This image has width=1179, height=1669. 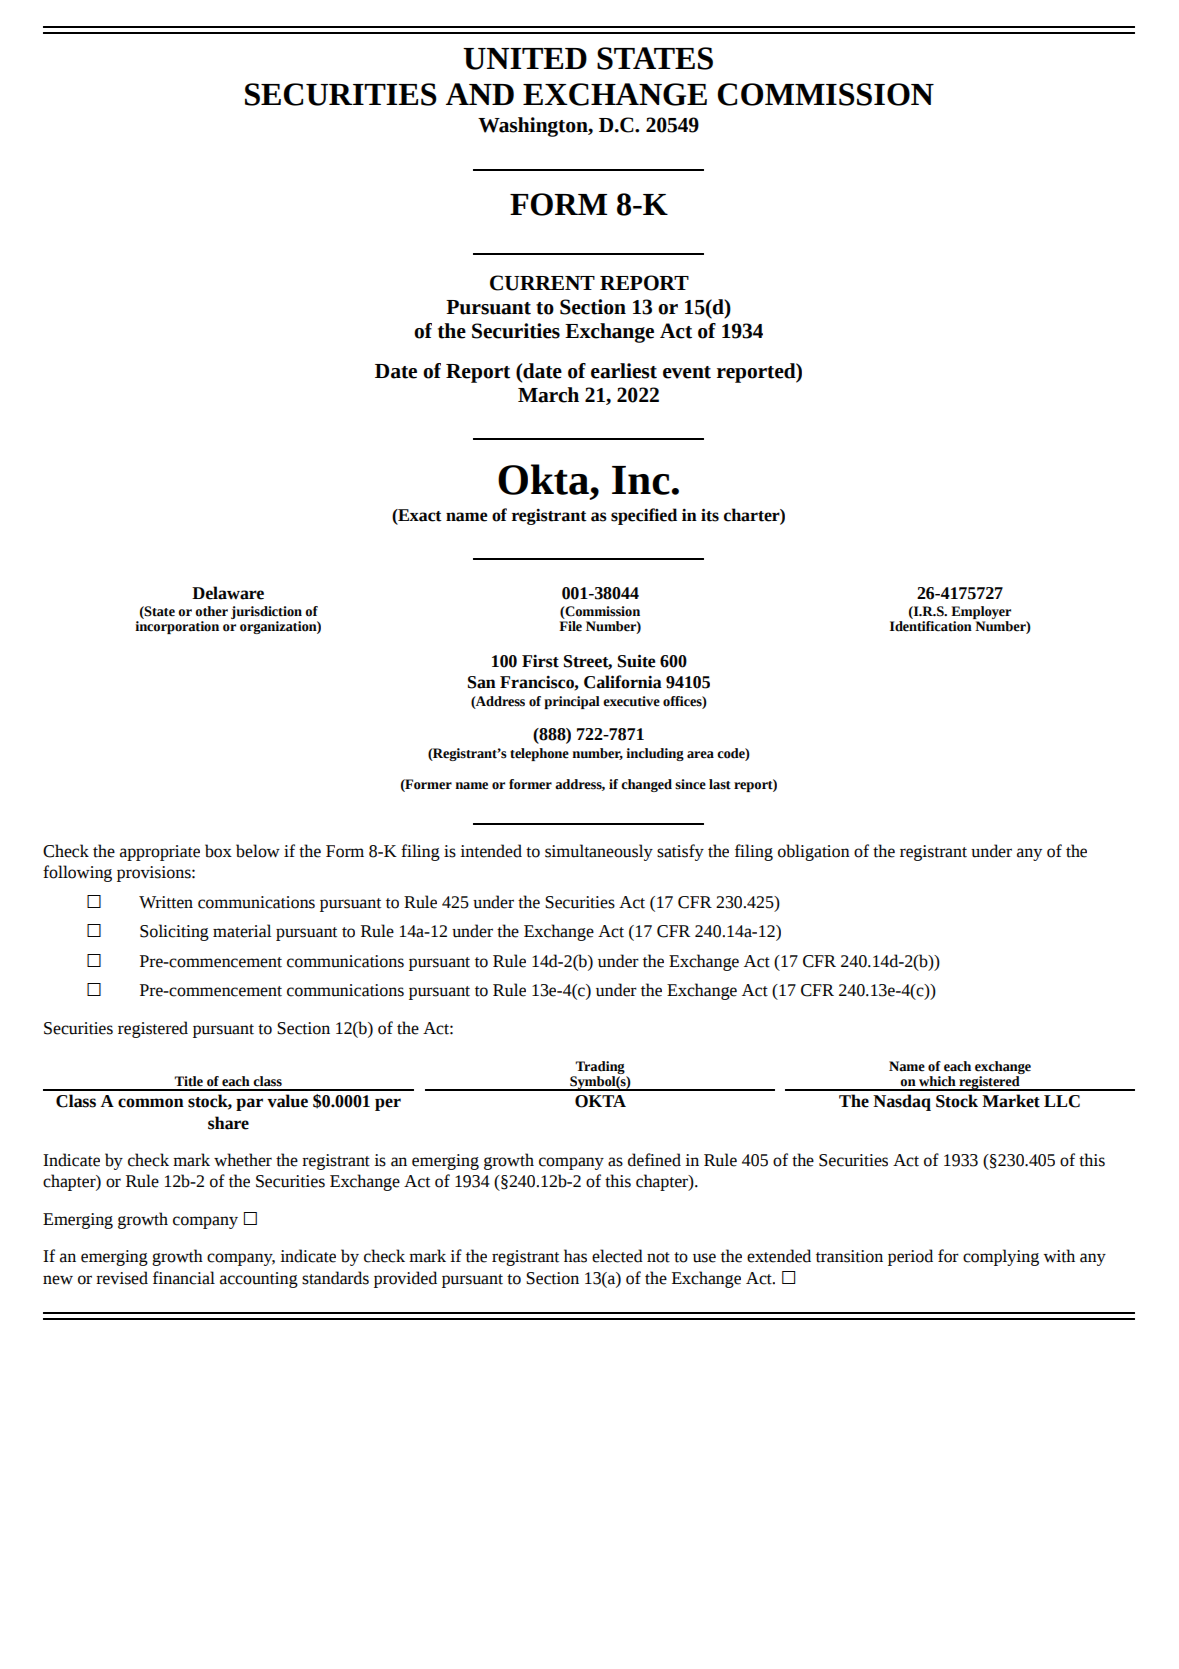 I want to click on appropriate, so click(x=160, y=853).
